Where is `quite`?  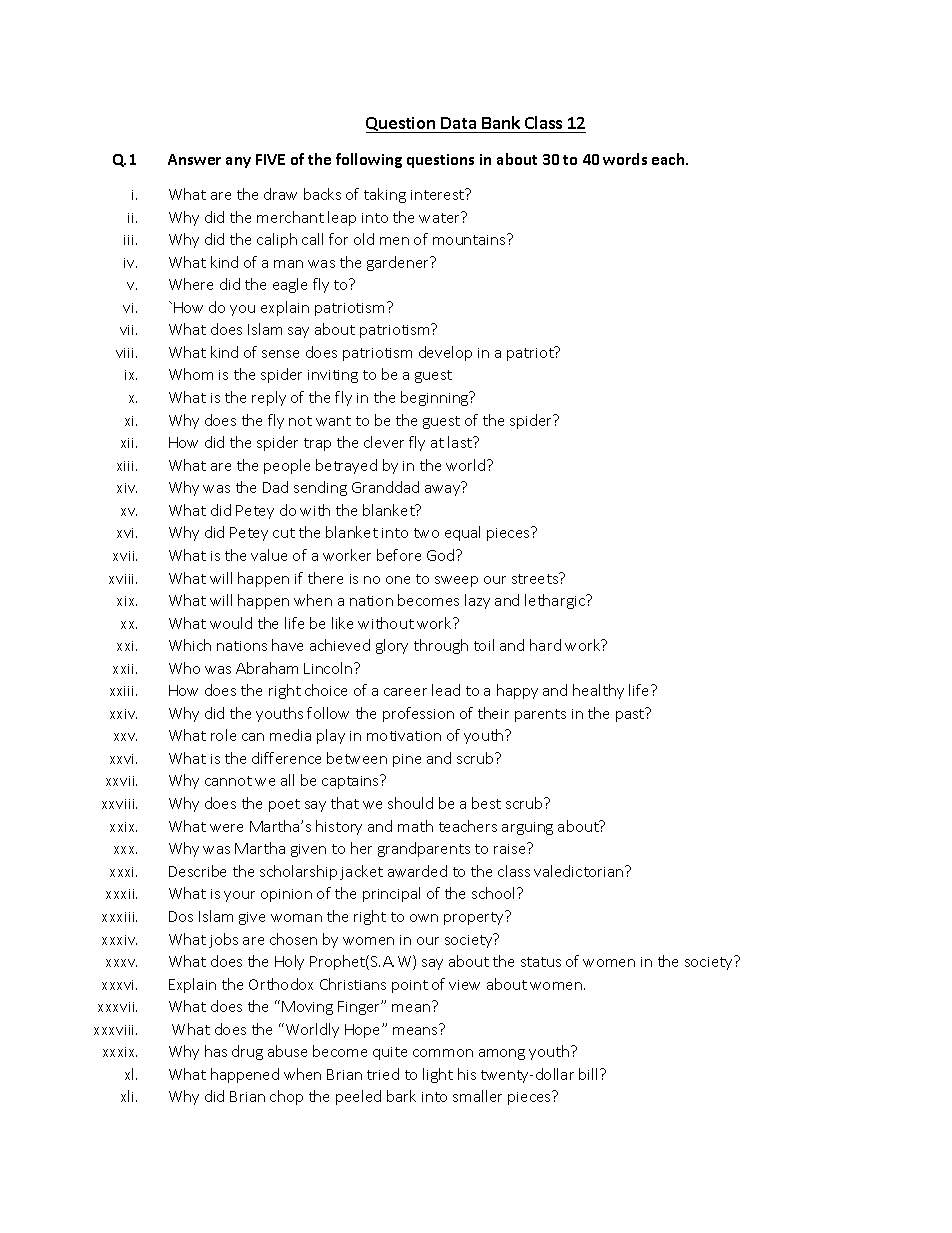
quite is located at coordinates (390, 1053).
